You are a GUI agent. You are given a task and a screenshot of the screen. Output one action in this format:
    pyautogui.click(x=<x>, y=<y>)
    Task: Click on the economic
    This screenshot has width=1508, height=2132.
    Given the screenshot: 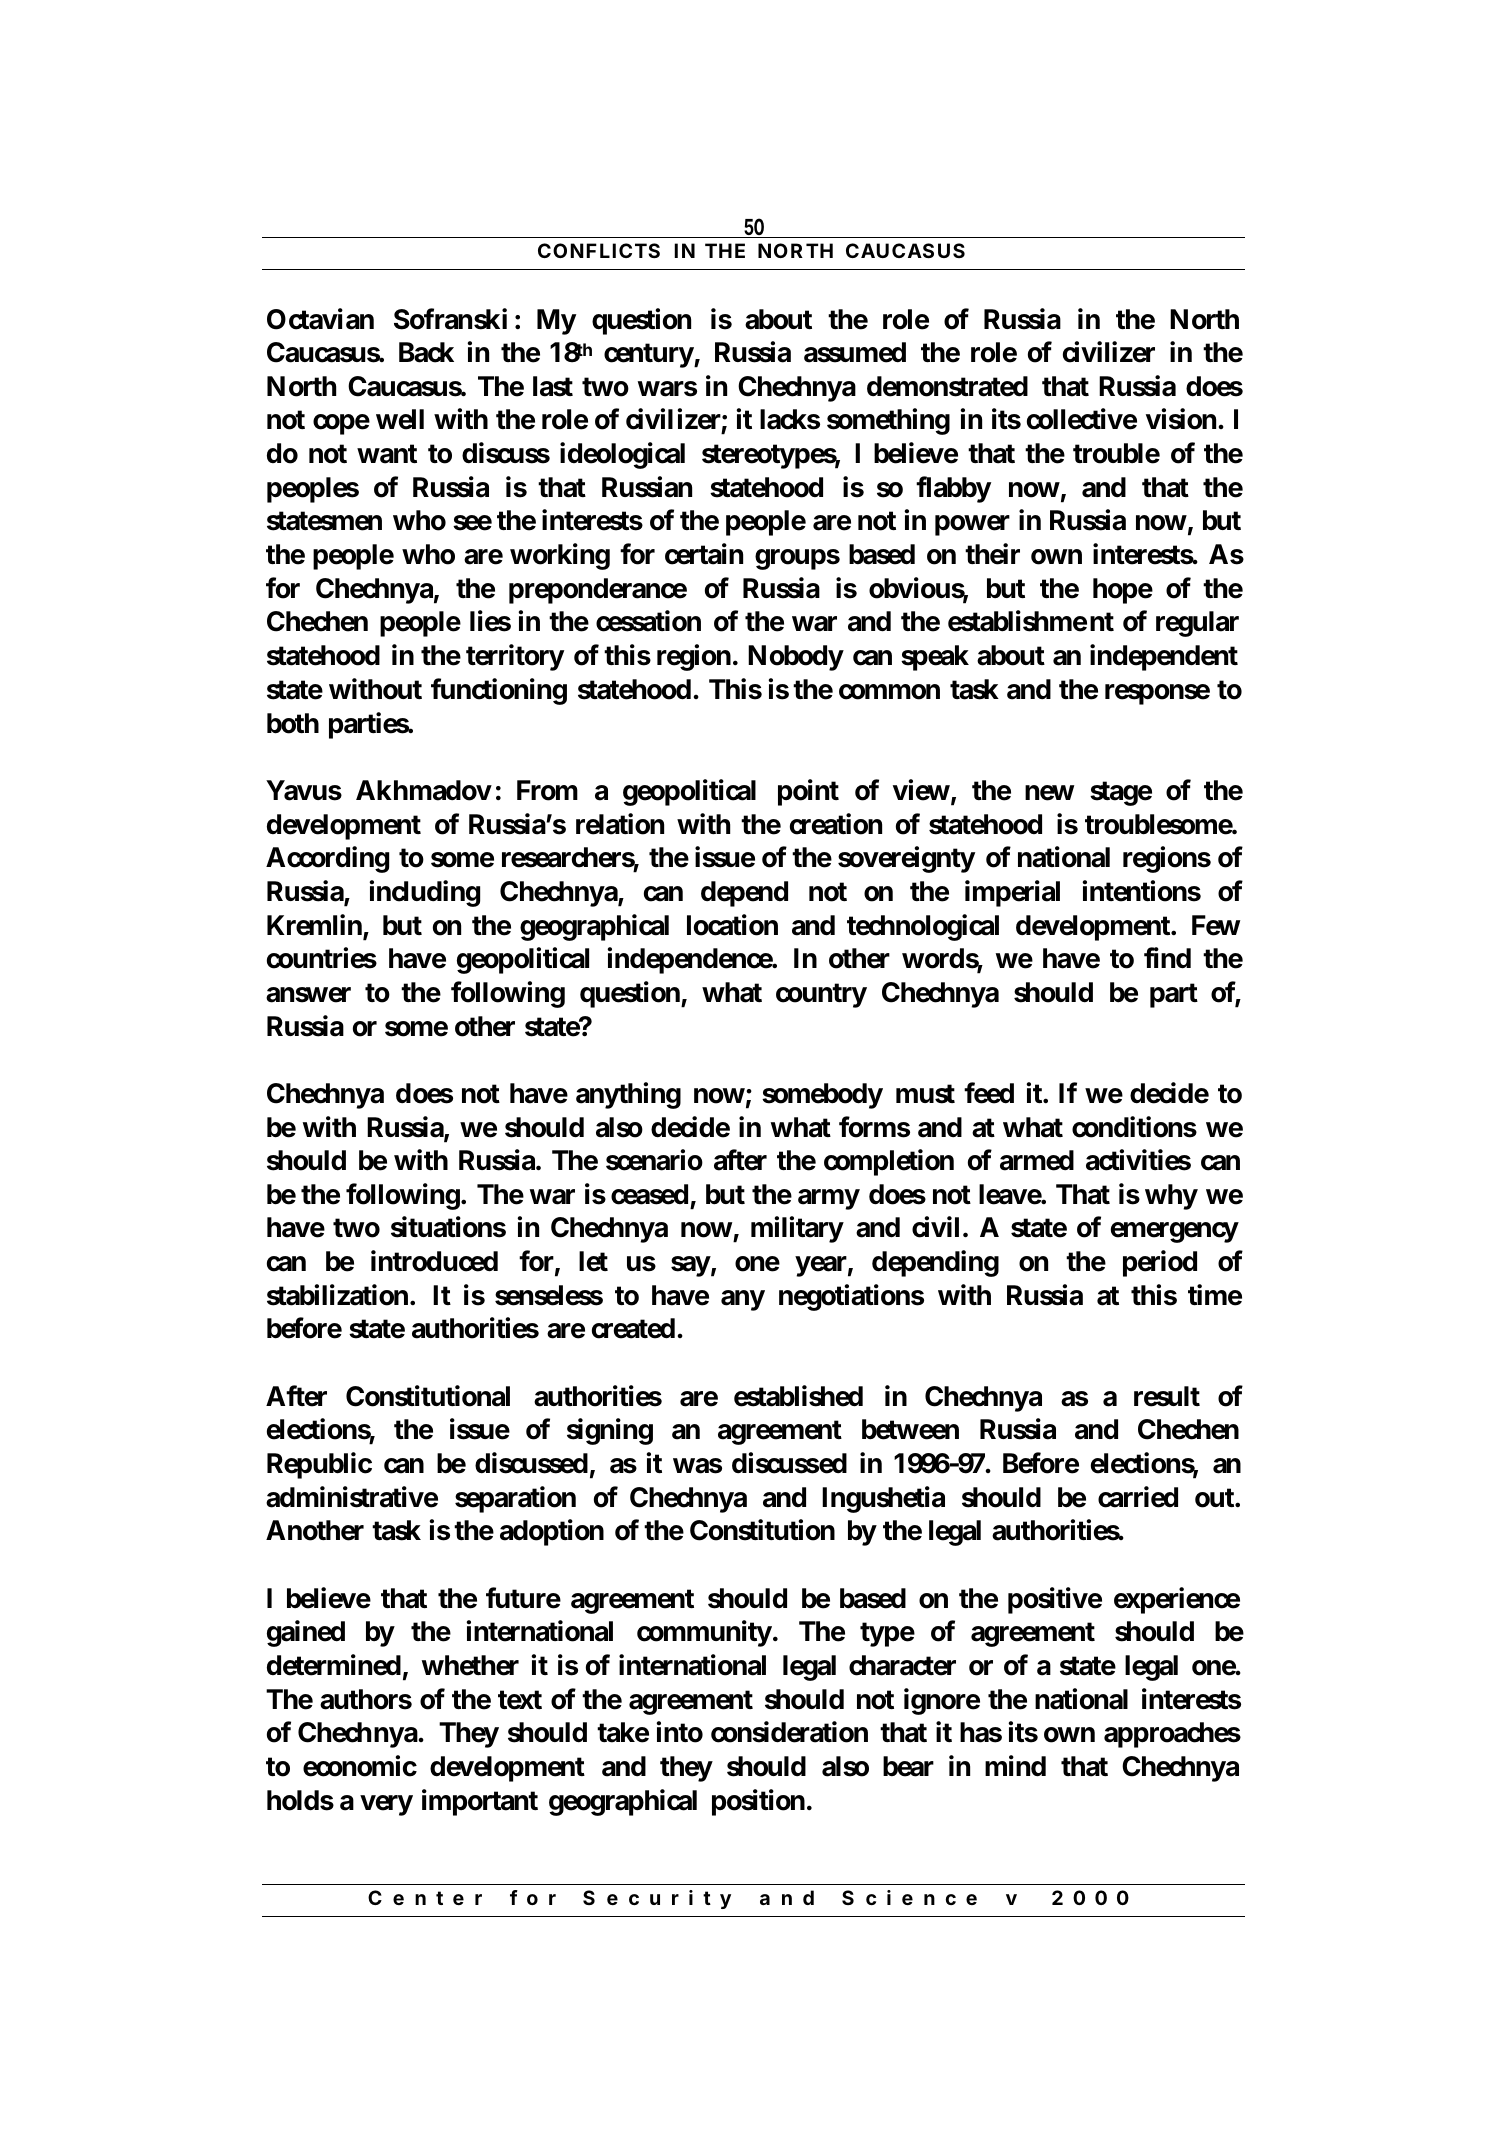 What is the action you would take?
    pyautogui.click(x=360, y=1766)
